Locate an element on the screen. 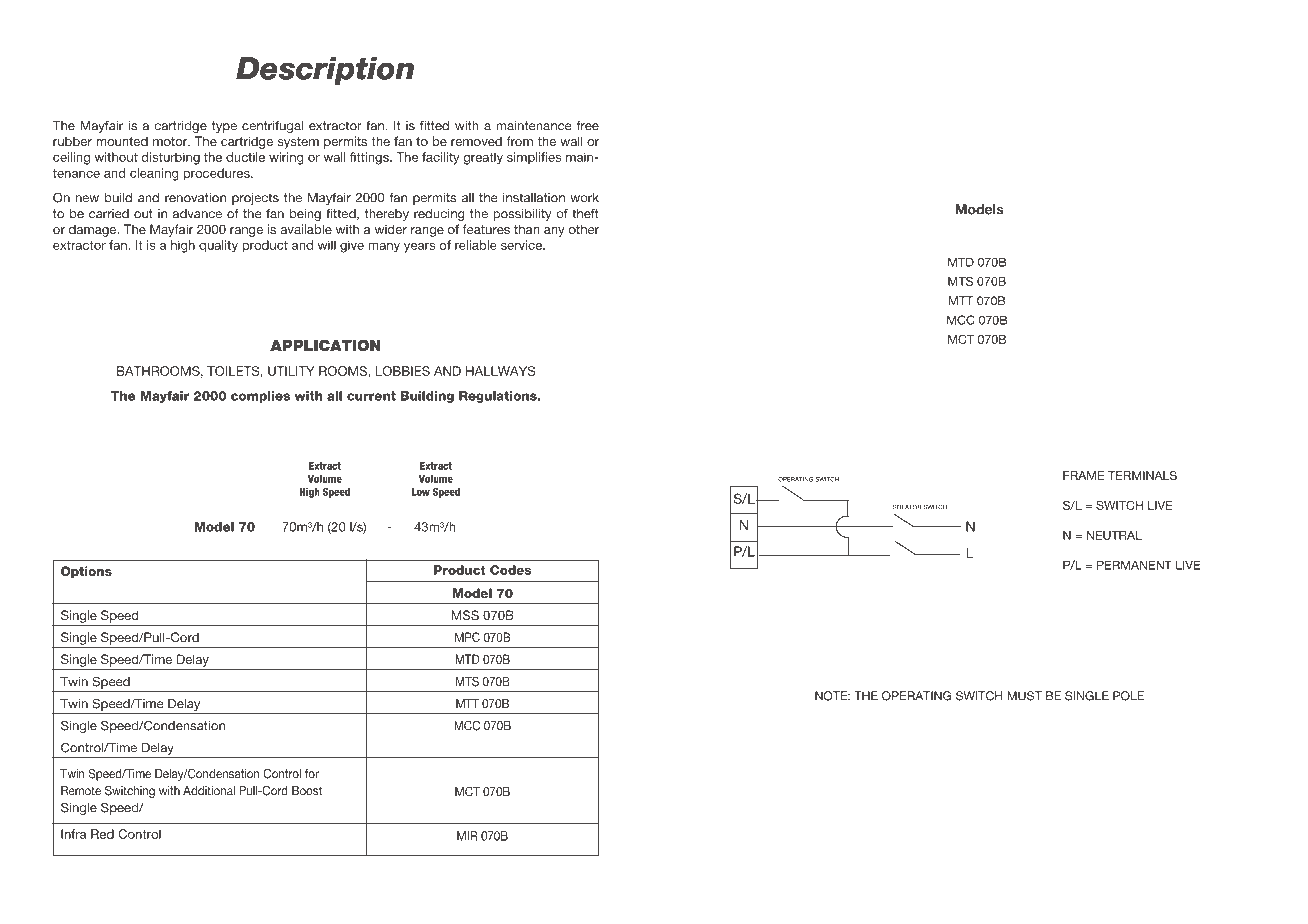 This screenshot has height=924, width=1308. from is located at coordinates (519, 141).
